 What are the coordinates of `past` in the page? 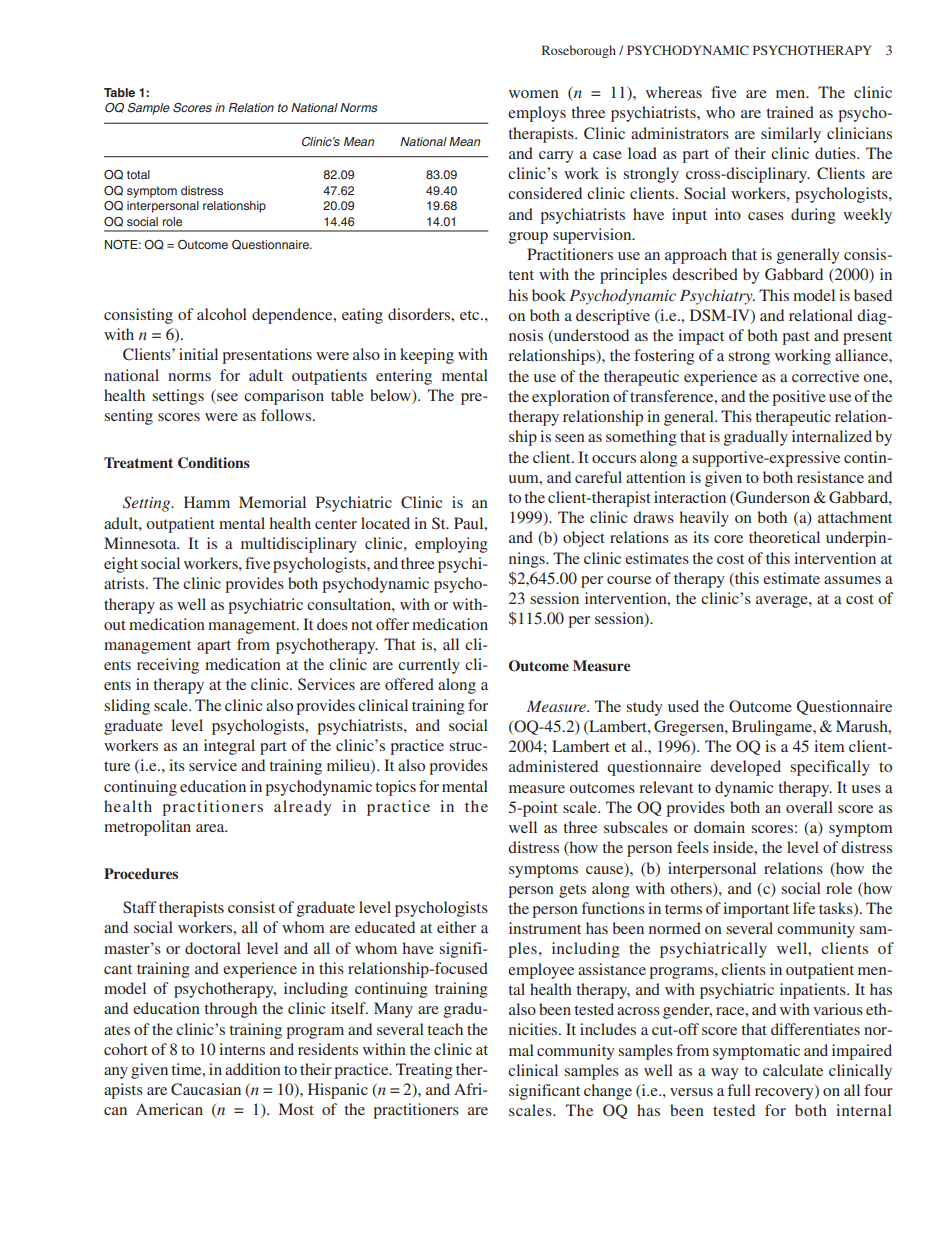 It's located at (796, 338).
